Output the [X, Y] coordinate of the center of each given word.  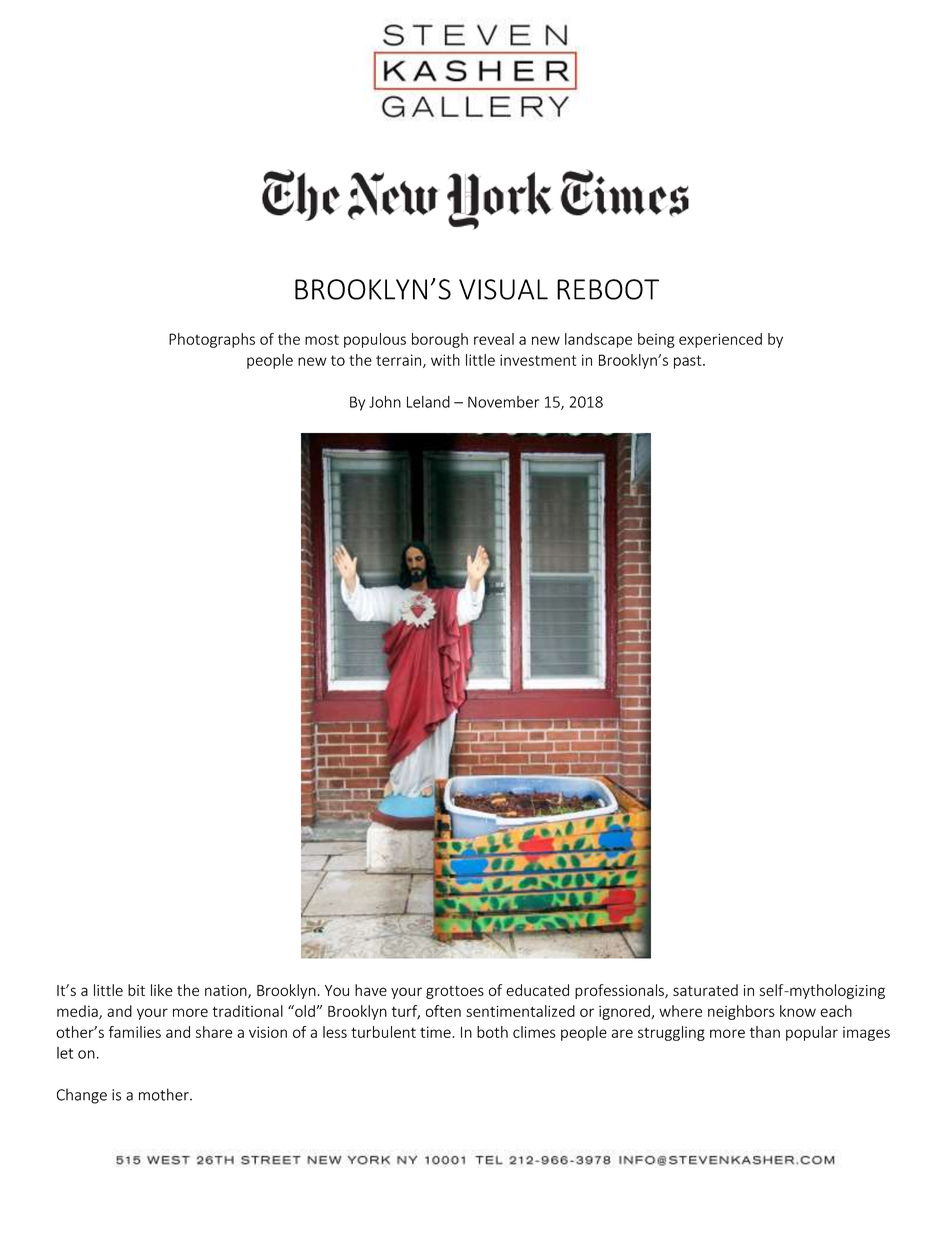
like [162, 990]
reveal [494, 339]
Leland [428, 402]
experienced [720, 340]
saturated [705, 990]
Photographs [212, 340]
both [492, 1032]
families [135, 1032]
